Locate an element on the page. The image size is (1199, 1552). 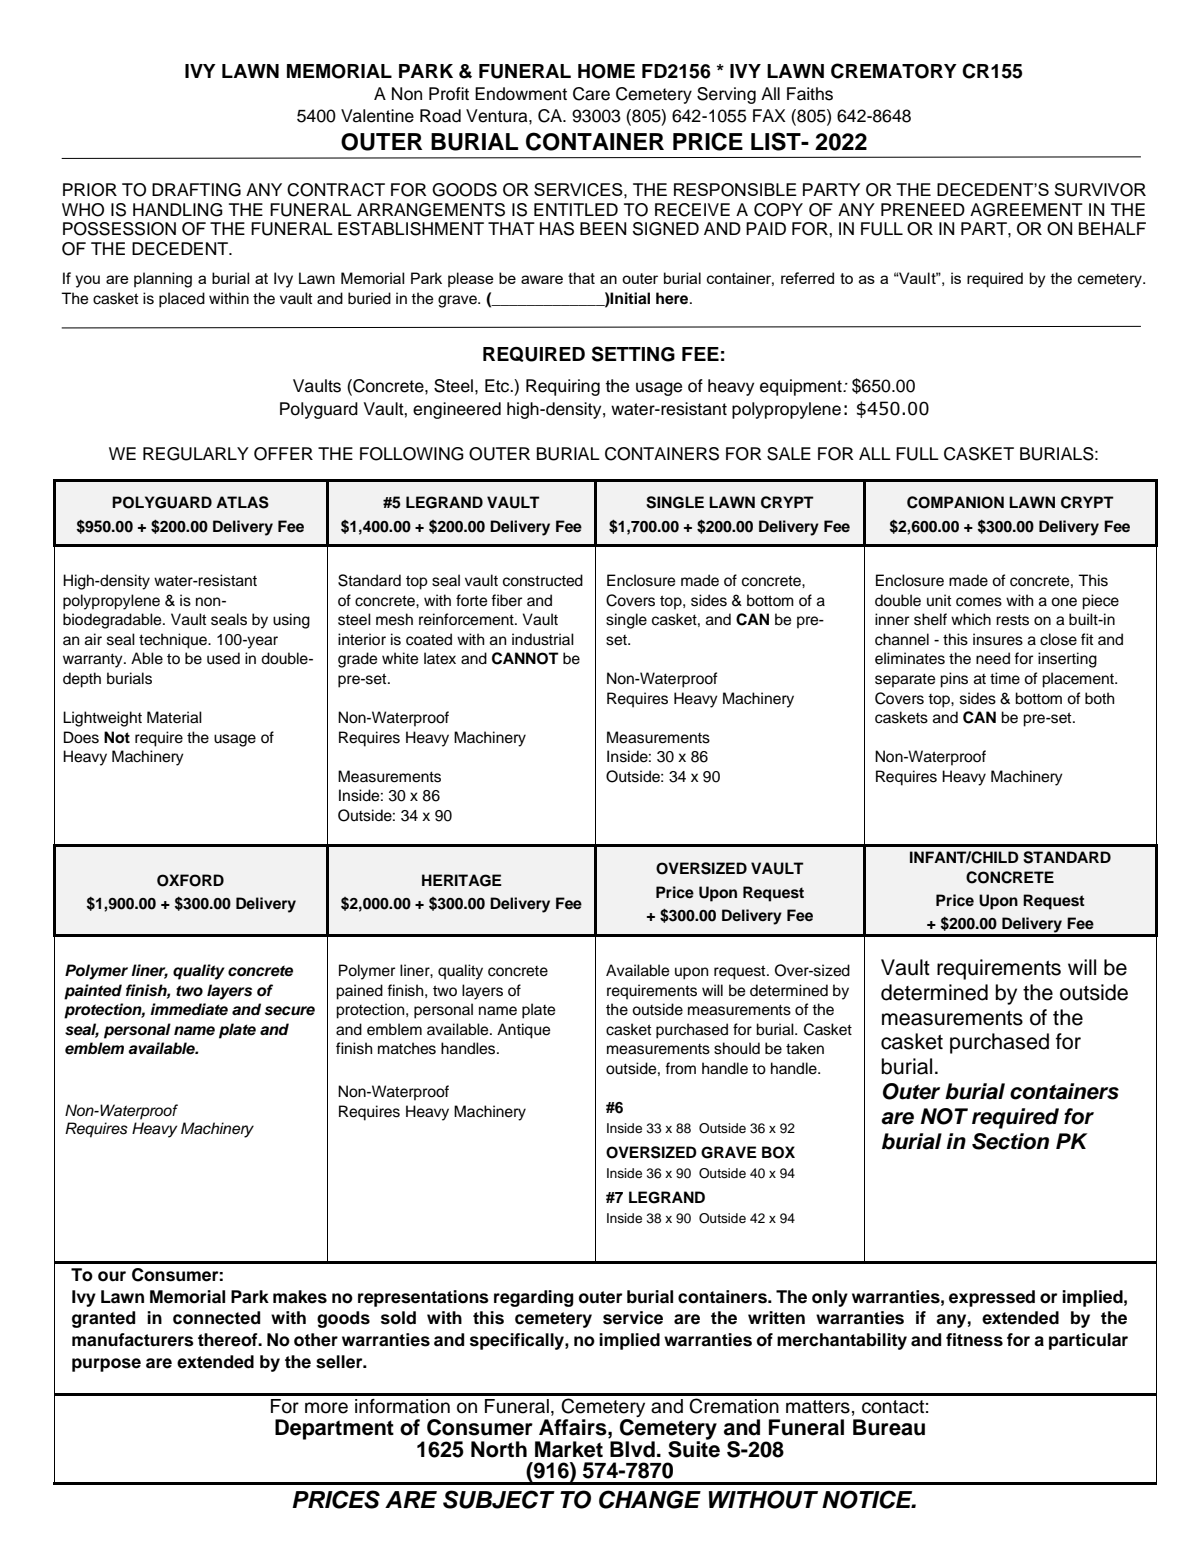
more is located at coordinates (326, 1408).
